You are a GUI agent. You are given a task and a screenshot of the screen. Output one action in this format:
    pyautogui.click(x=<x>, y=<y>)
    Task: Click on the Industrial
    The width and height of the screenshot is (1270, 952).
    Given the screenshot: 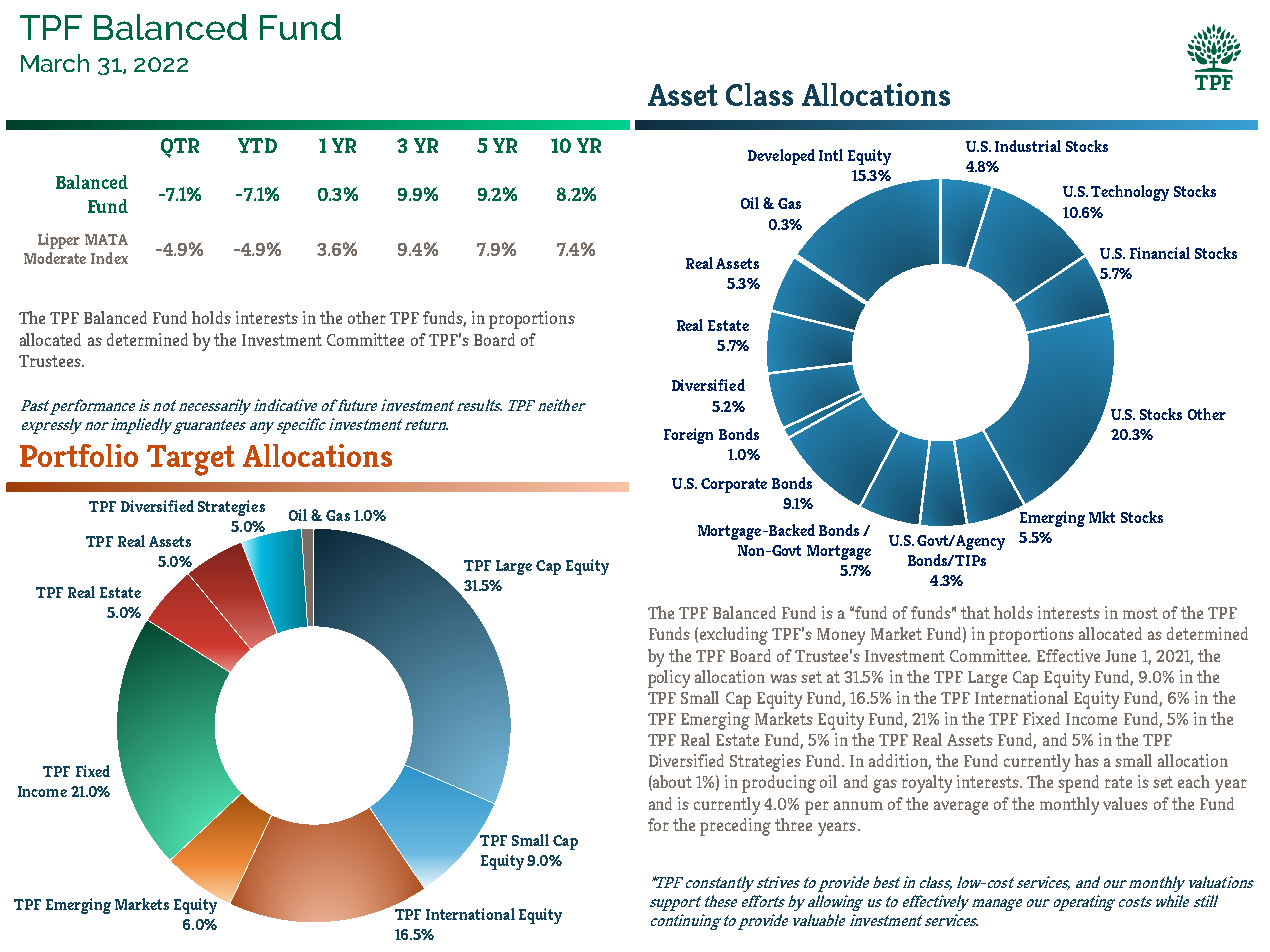 What is the action you would take?
    pyautogui.click(x=1028, y=146)
